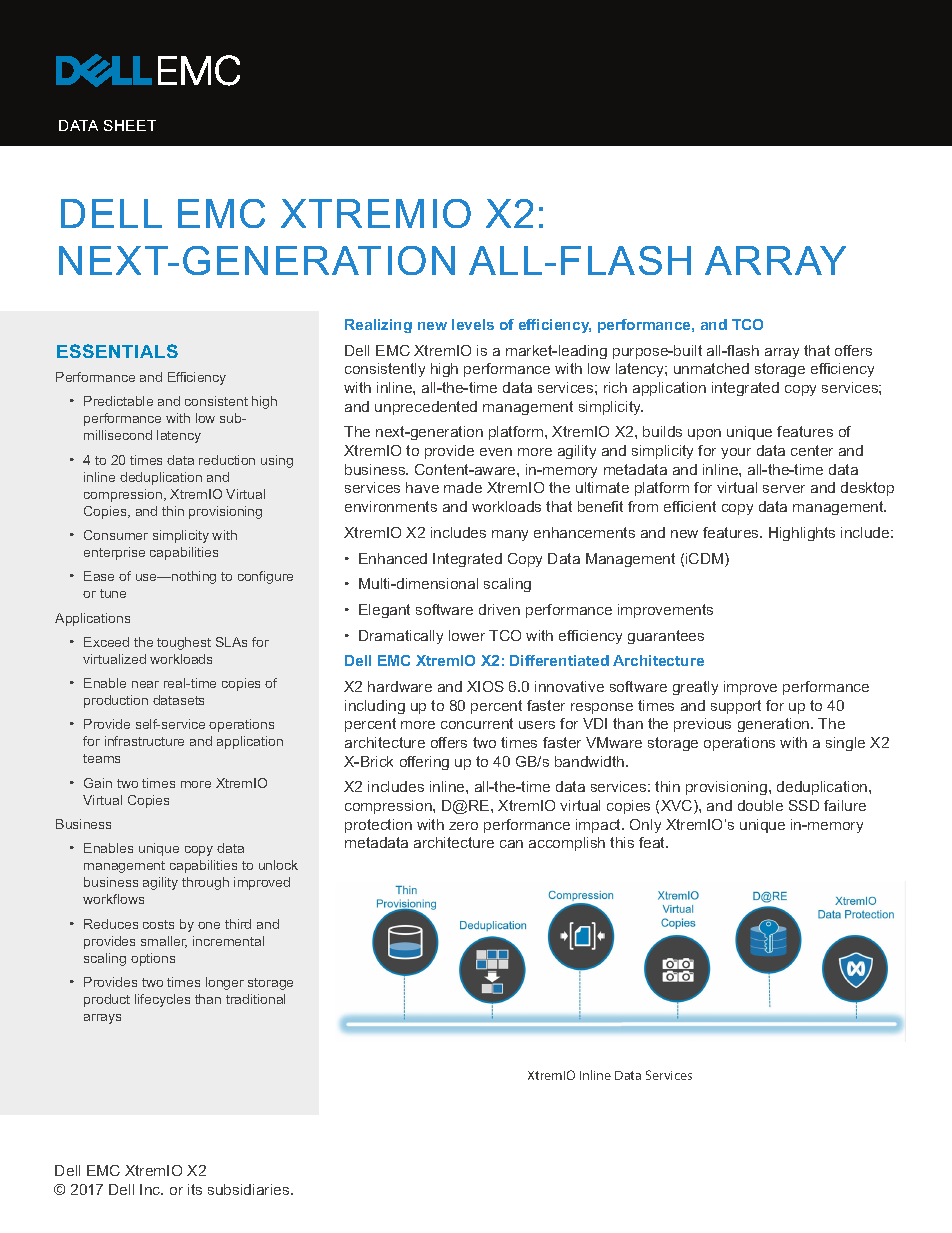  Describe the element at coordinates (467, 635) in the screenshot. I see `lower` at that location.
